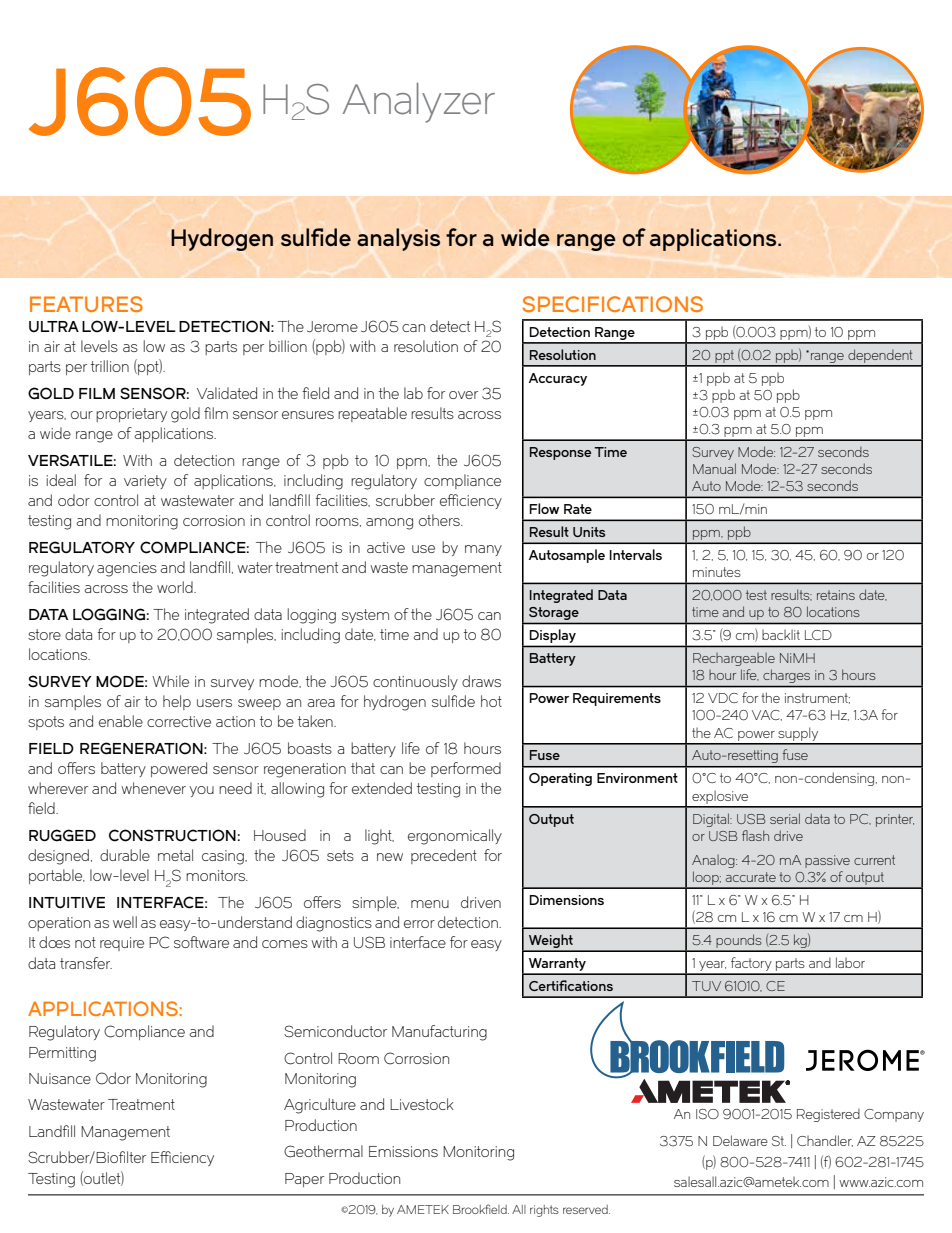 This screenshot has height=1233, width=952. I want to click on Chandler, so click(825, 1141).
